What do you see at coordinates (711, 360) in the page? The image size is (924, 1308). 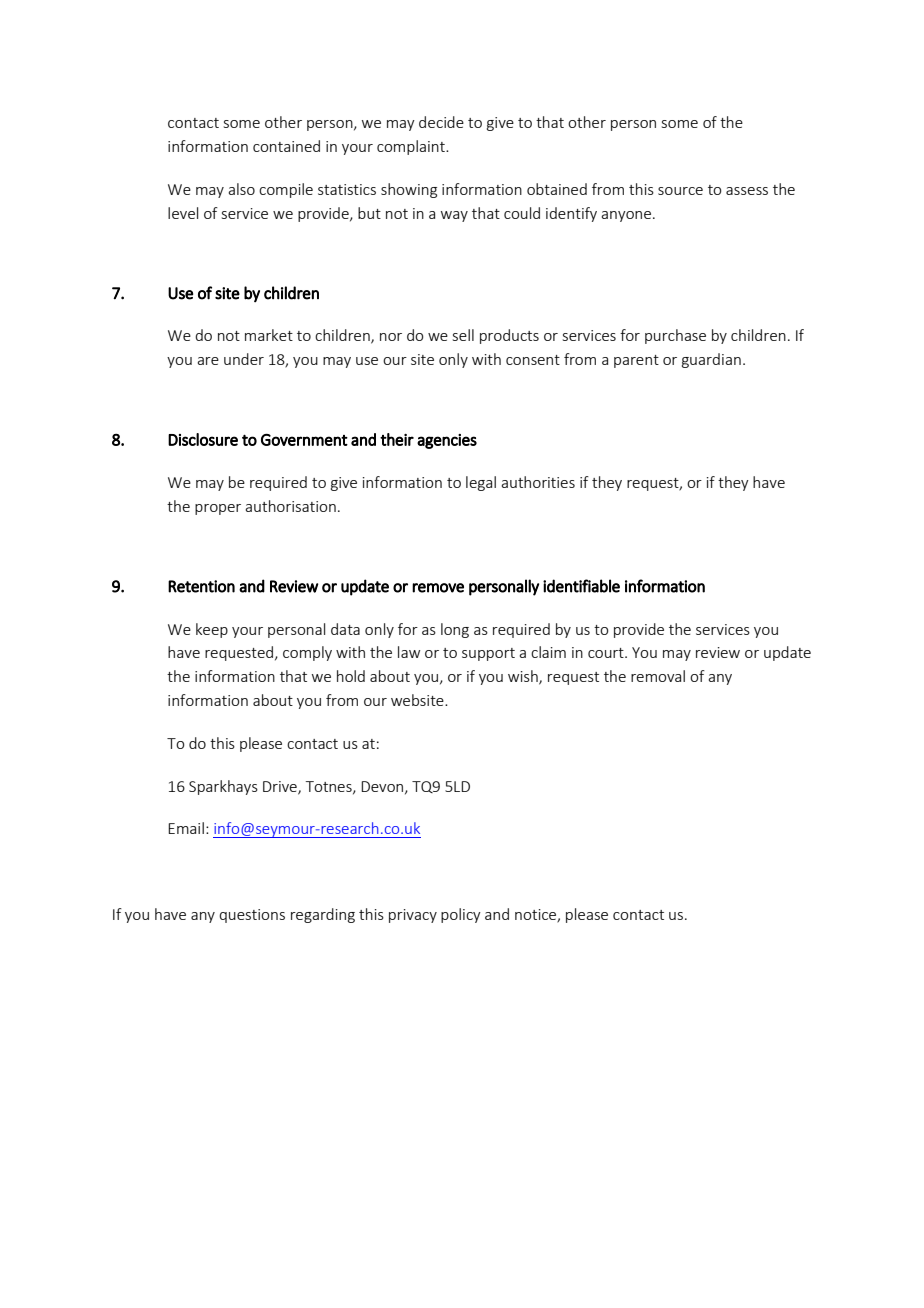 I see `guardian` at bounding box center [711, 360].
